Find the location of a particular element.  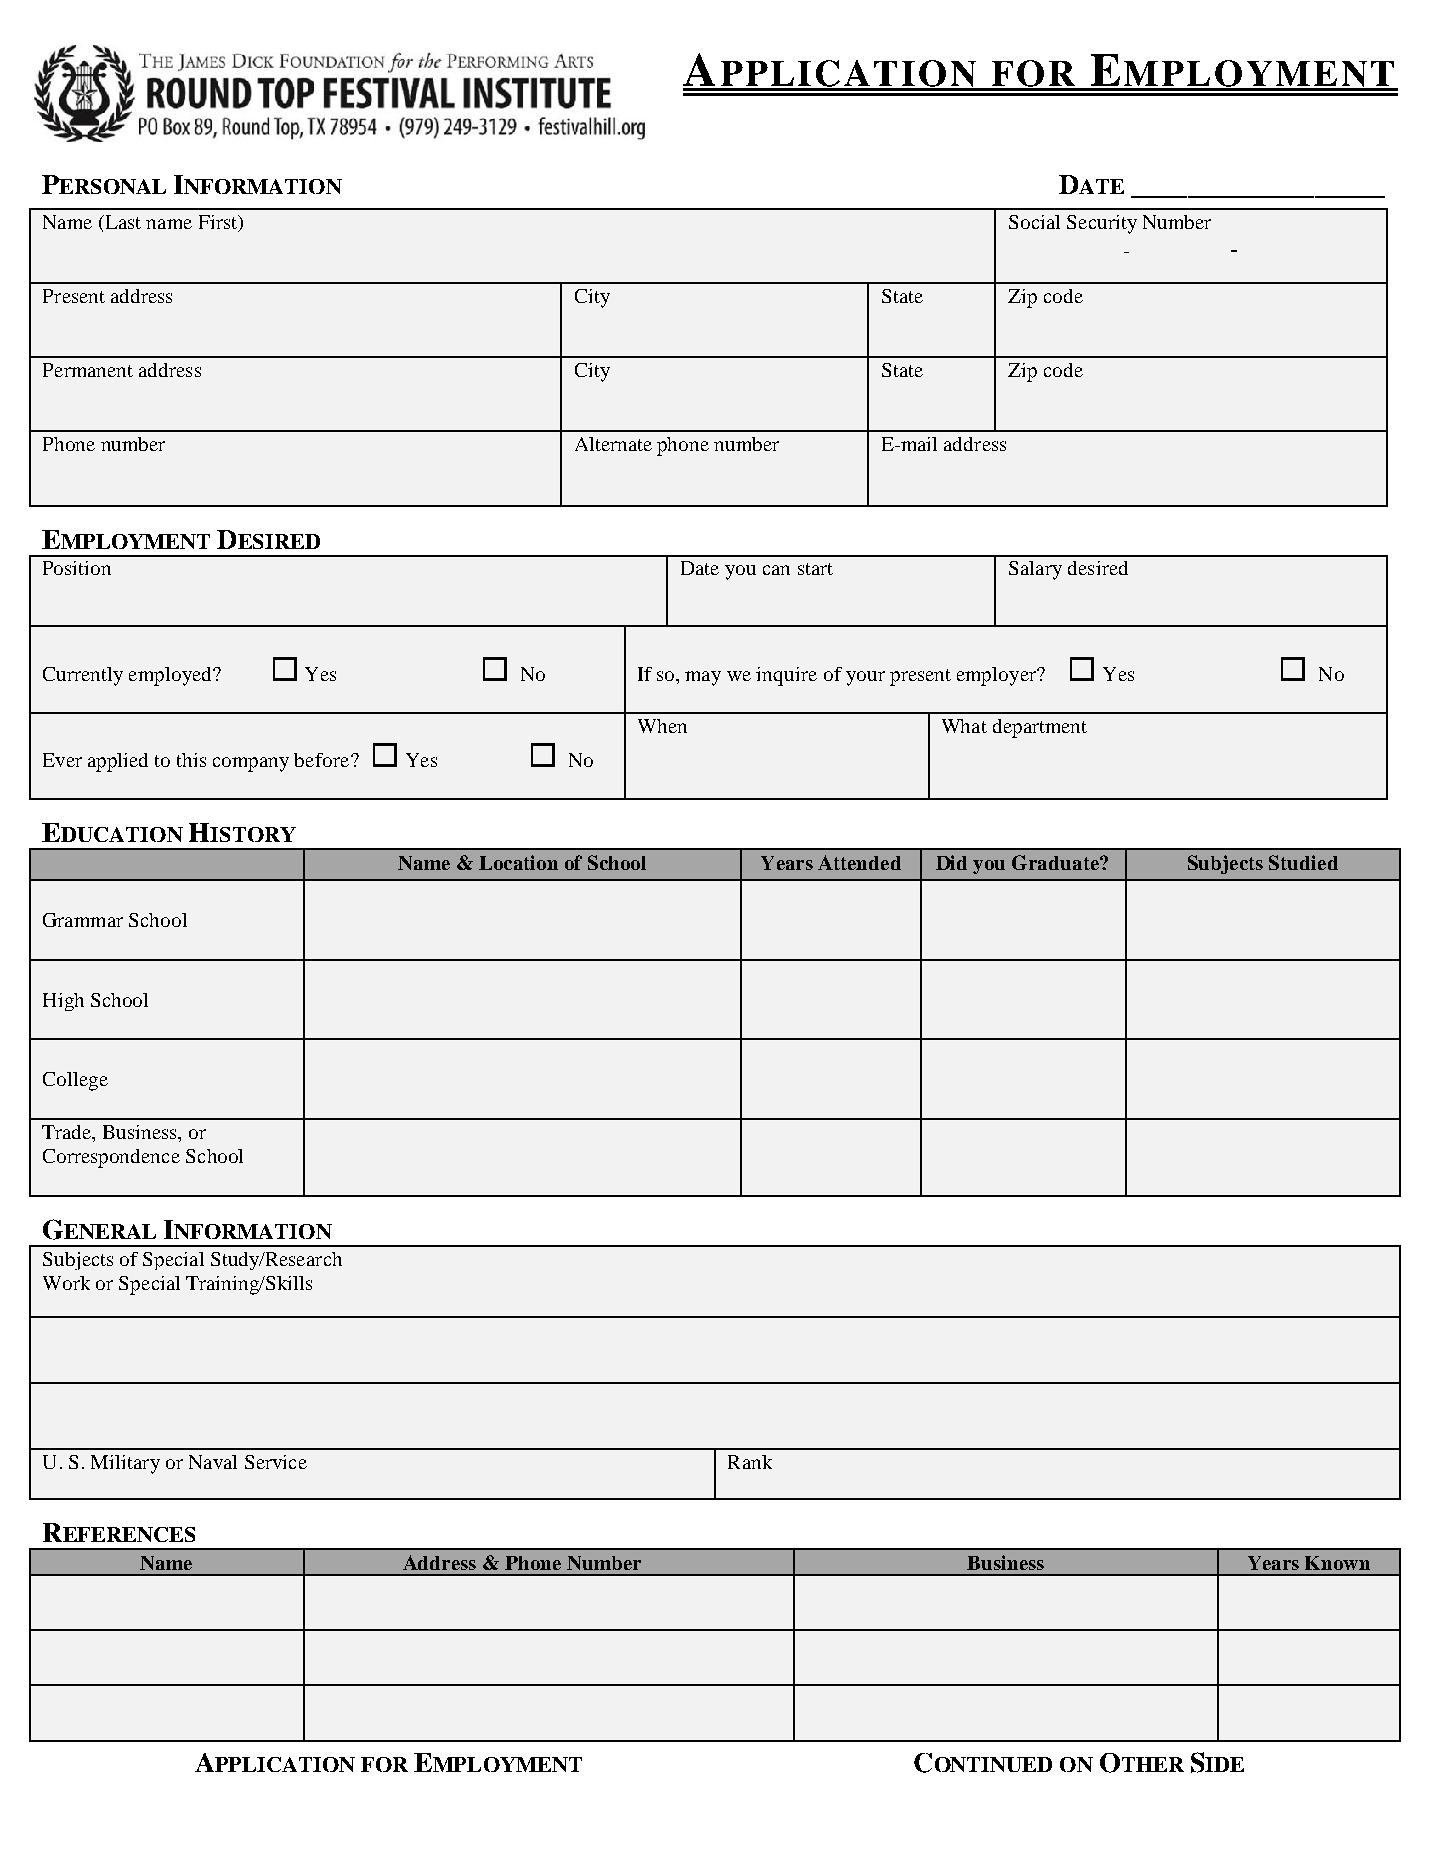

Studied is located at coordinates (1303, 862).
